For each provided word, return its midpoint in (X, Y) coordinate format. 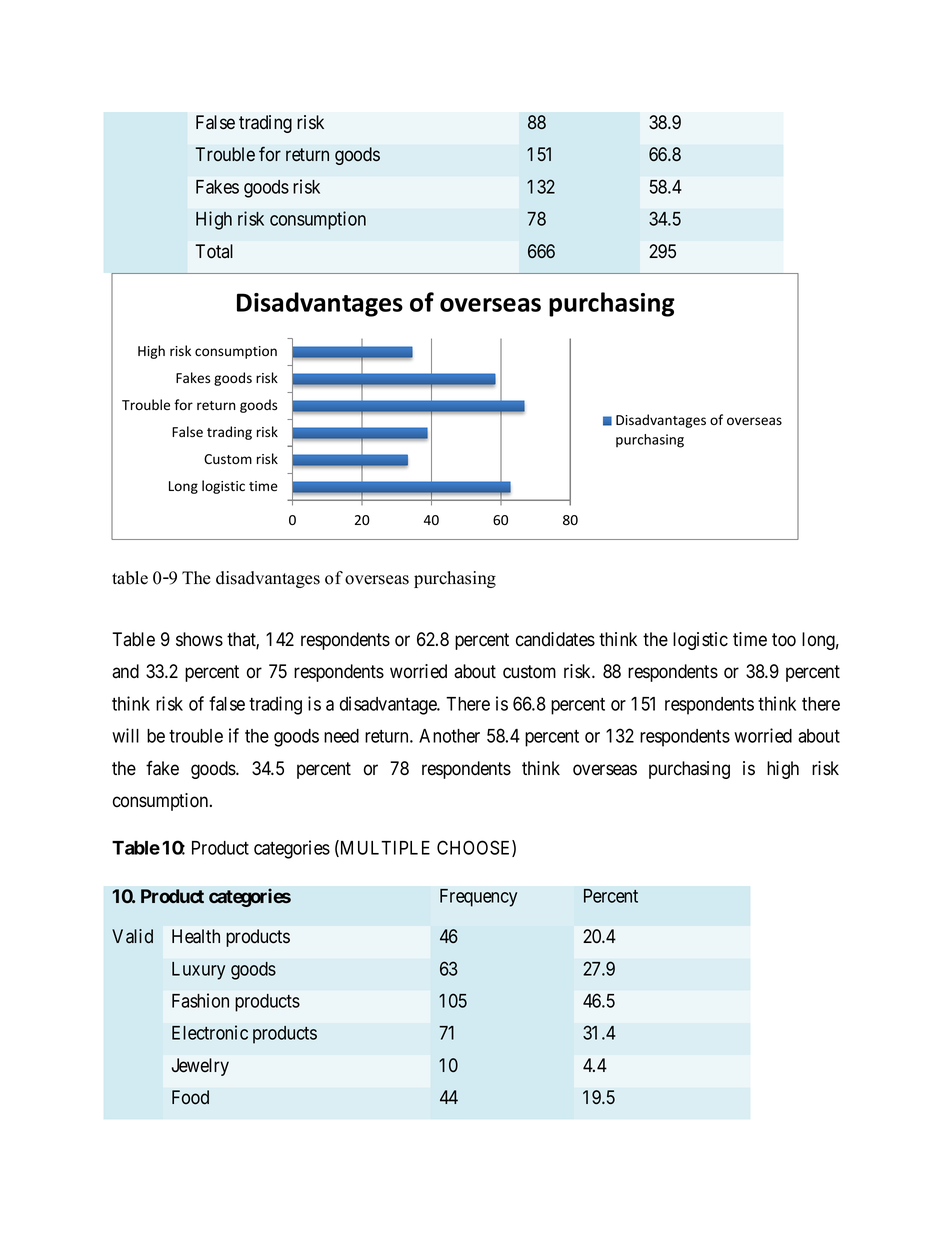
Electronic (210, 1032)
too (784, 640)
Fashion (200, 1000)
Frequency (478, 898)
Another (449, 736)
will (125, 735)
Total (214, 251)
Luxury (198, 971)
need (341, 736)
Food (190, 1097)
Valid (132, 936)
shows (199, 639)
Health (196, 936)
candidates (555, 639)
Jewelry (200, 1067)
